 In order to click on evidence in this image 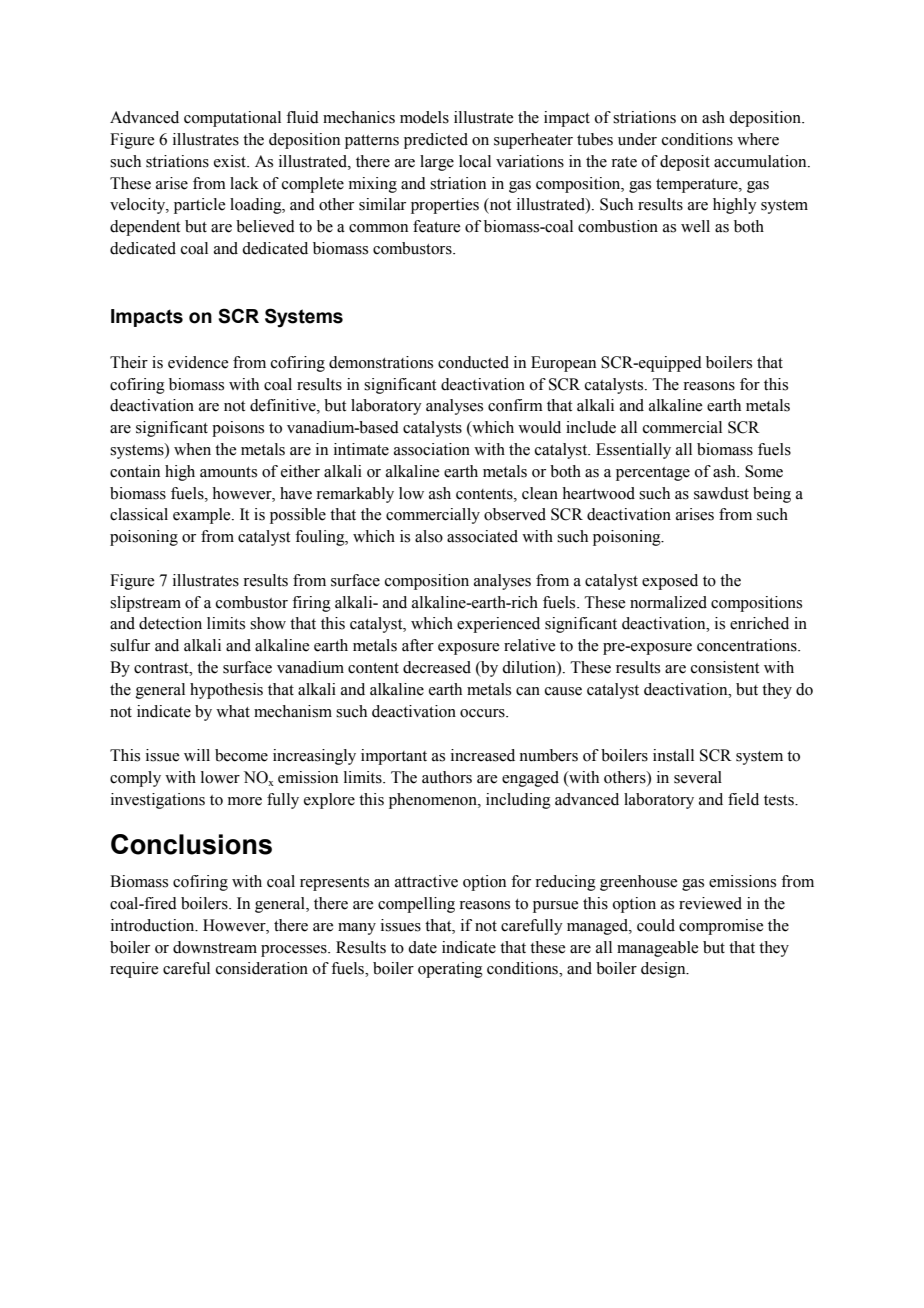, I will do `click(198, 362)`.
